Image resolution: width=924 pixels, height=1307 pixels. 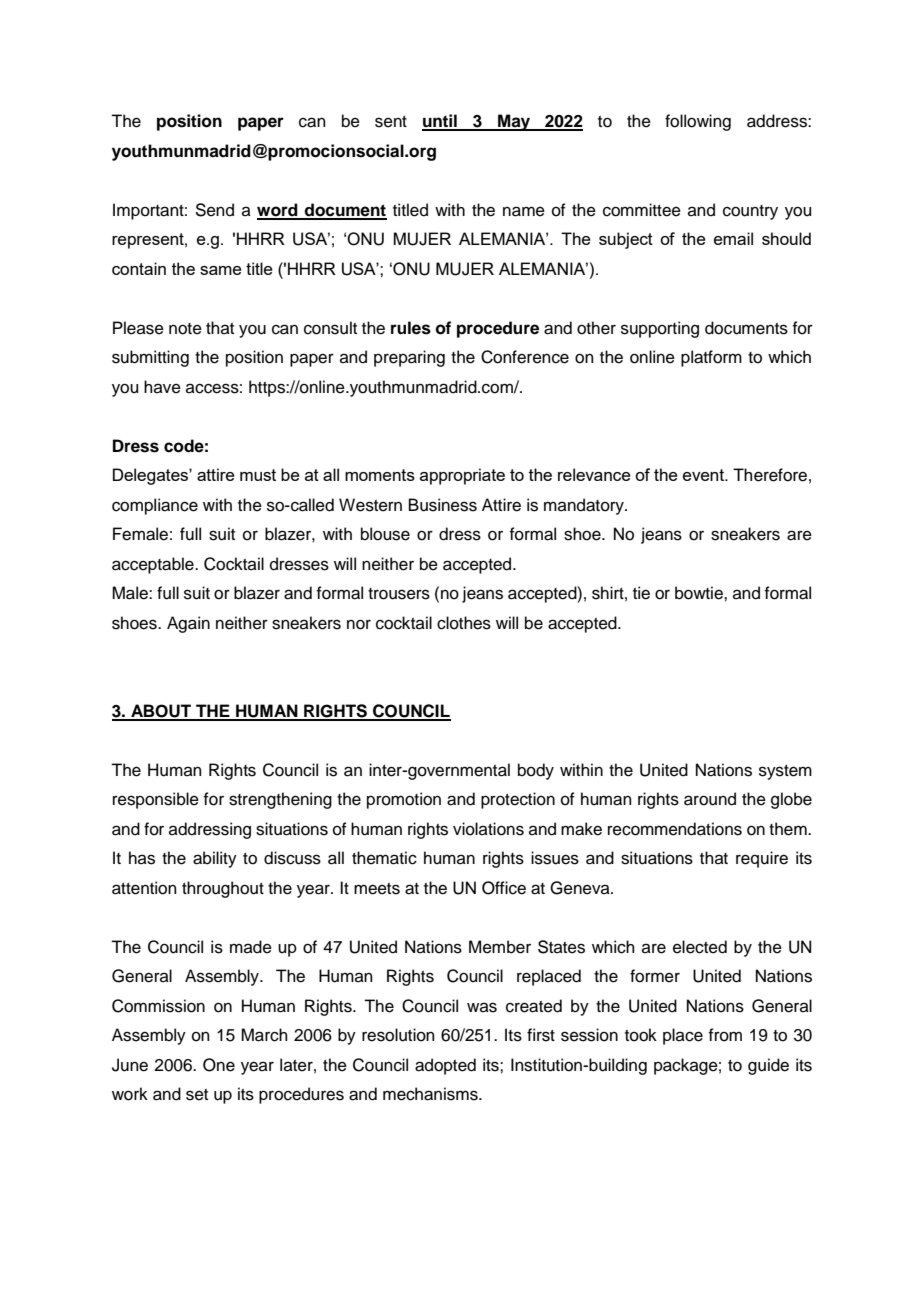 What do you see at coordinates (462, 476) in the screenshot?
I see `appropriate` at bounding box center [462, 476].
